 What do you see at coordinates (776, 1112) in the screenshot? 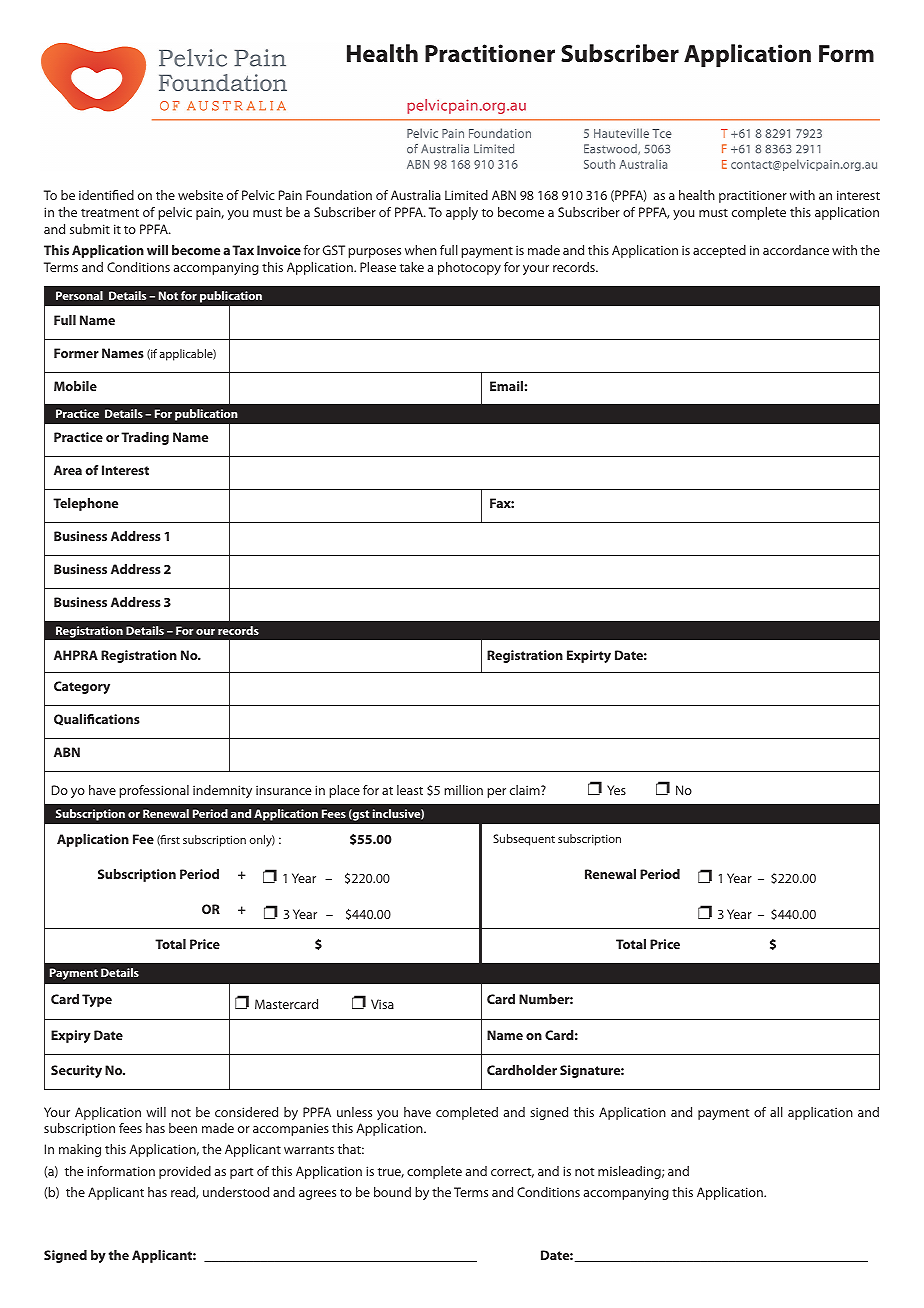
I see `all` at bounding box center [776, 1112].
